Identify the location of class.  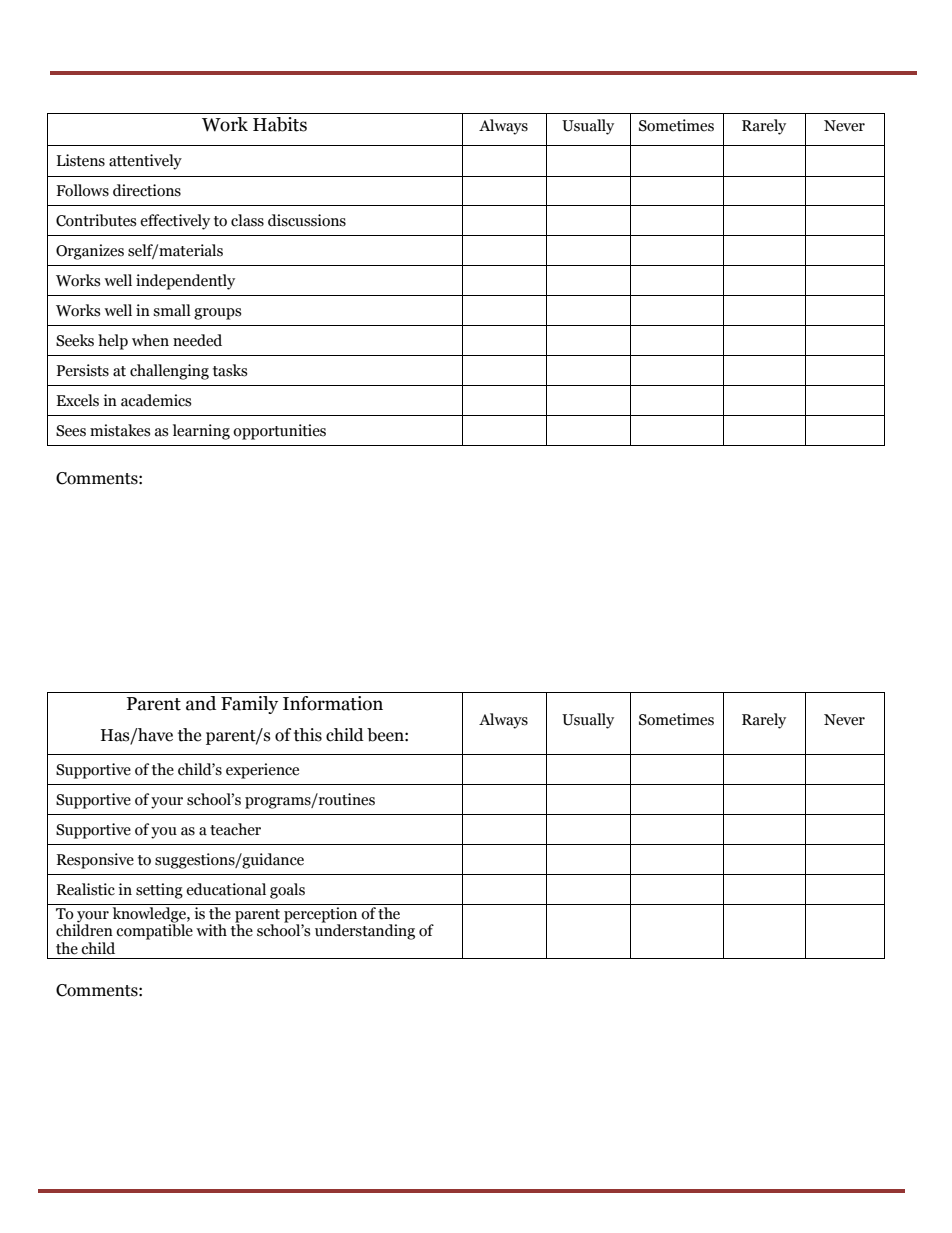
(247, 220).
